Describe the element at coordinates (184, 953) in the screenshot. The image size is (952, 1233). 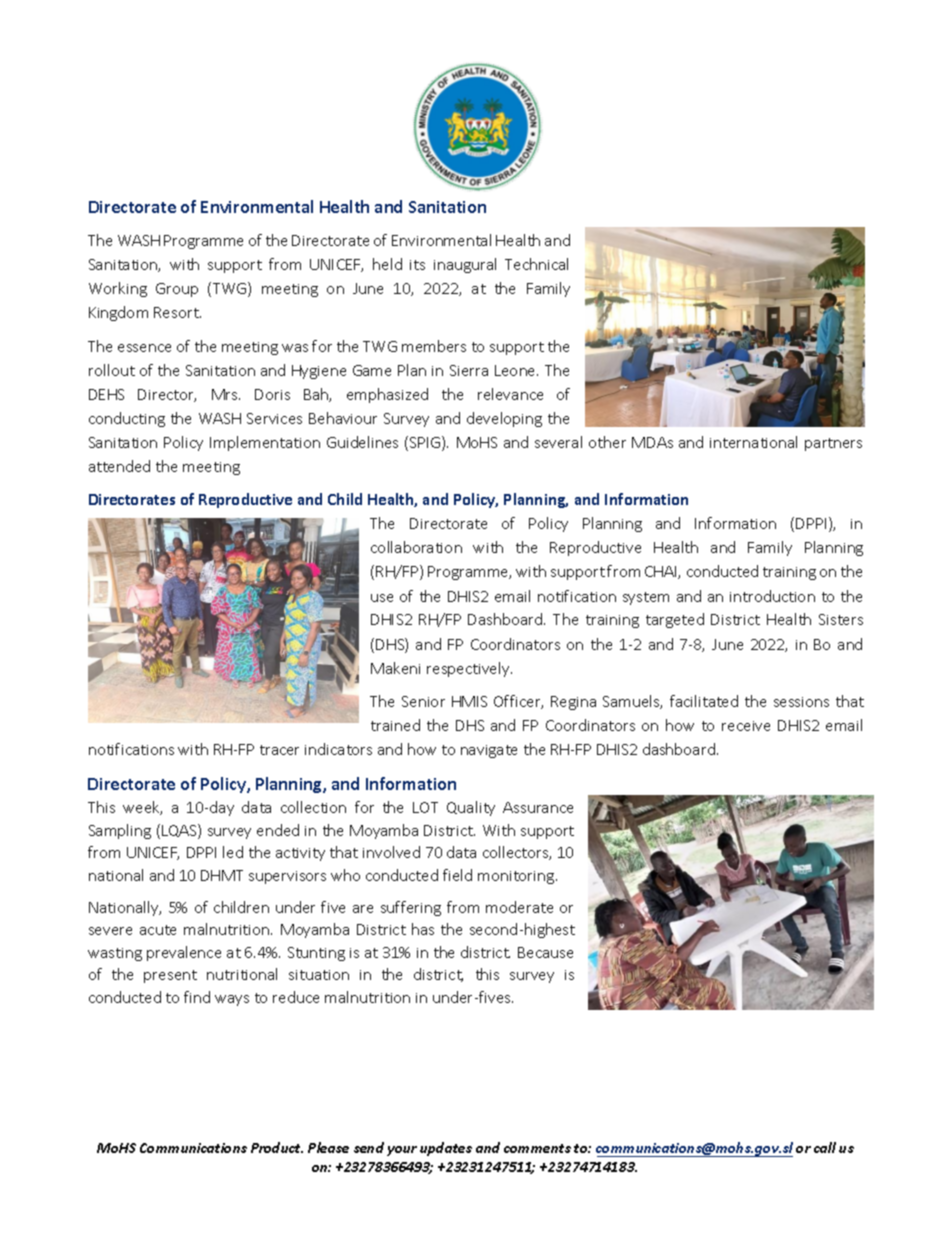
I see `prevalence` at that location.
